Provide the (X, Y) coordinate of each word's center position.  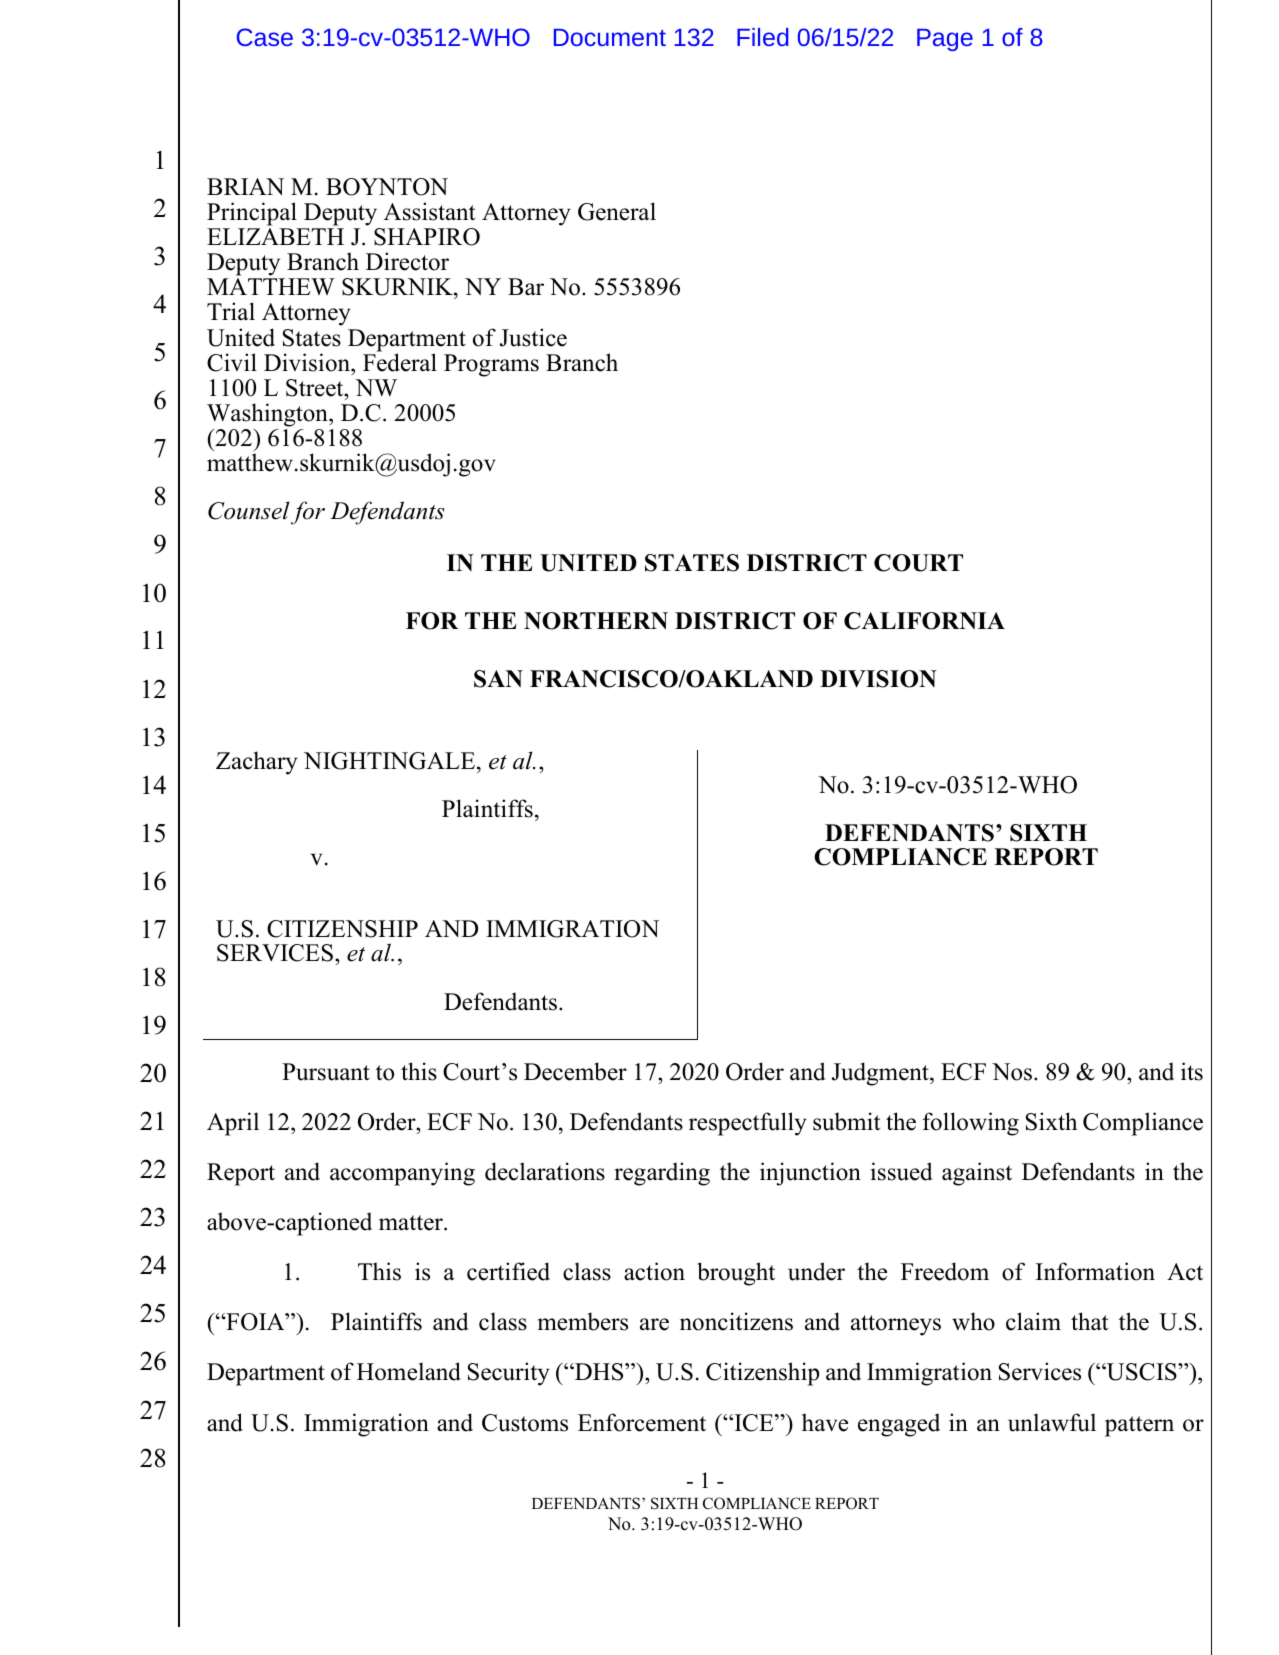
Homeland (409, 1371)
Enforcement (642, 1422)
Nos (1013, 1072)
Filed (763, 37)
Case (265, 37)
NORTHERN (596, 621)
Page (945, 40)
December (575, 1071)
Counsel (249, 510)
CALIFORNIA (924, 621)
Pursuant (326, 1072)
